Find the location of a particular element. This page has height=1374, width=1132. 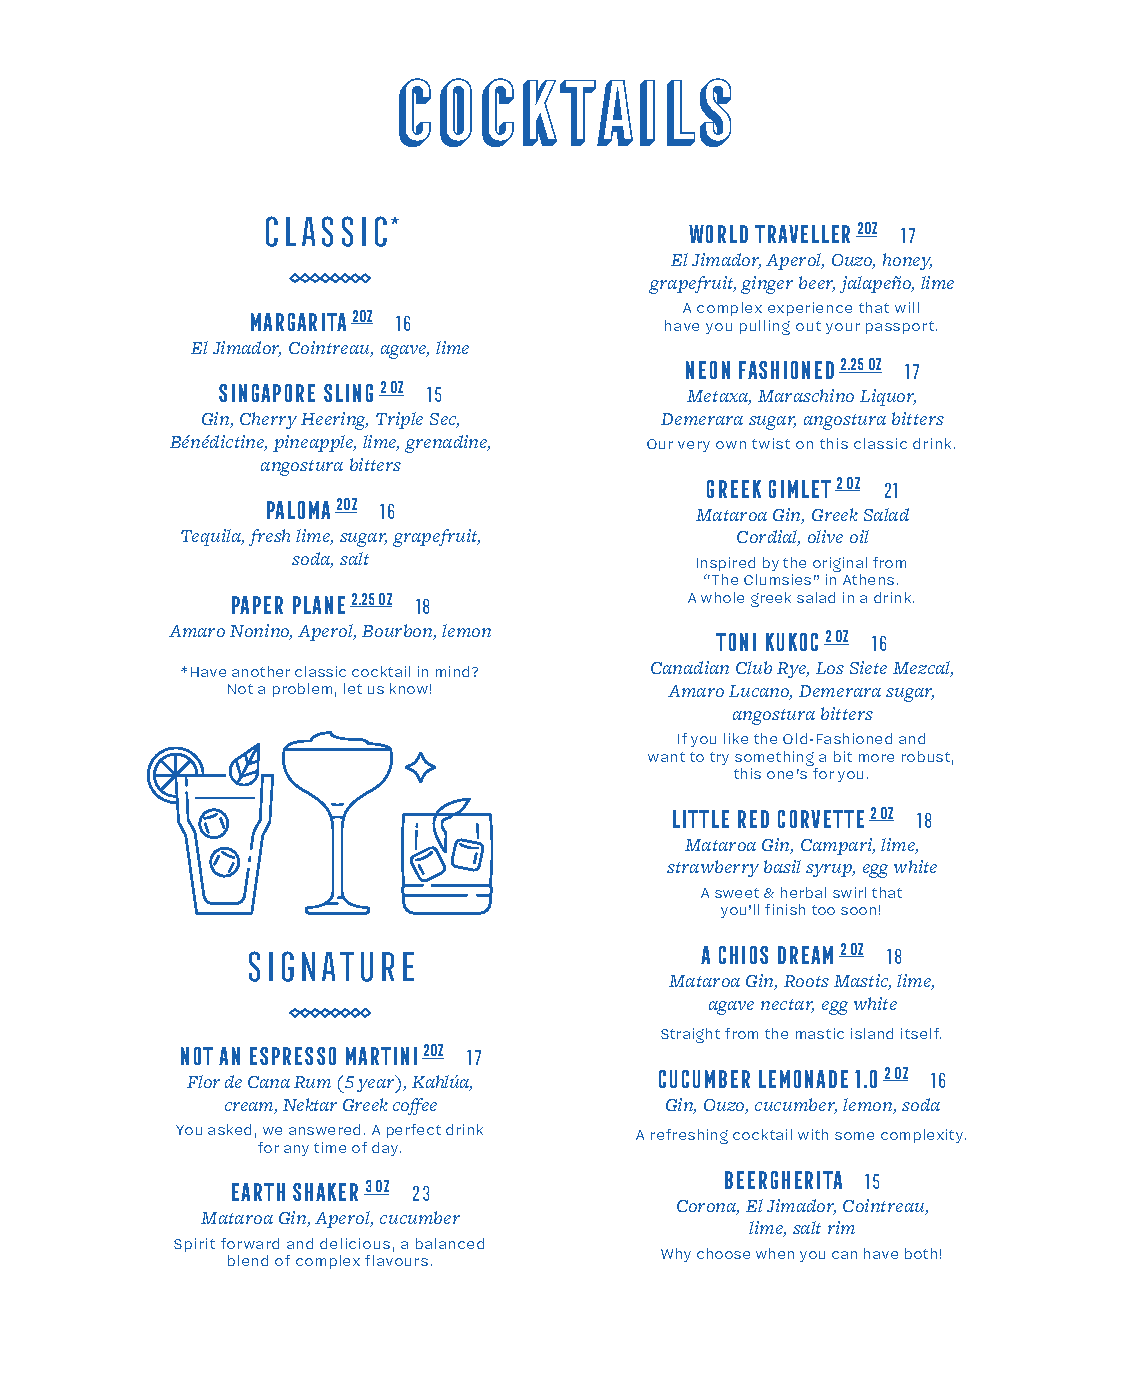

more is located at coordinates (876, 758).
